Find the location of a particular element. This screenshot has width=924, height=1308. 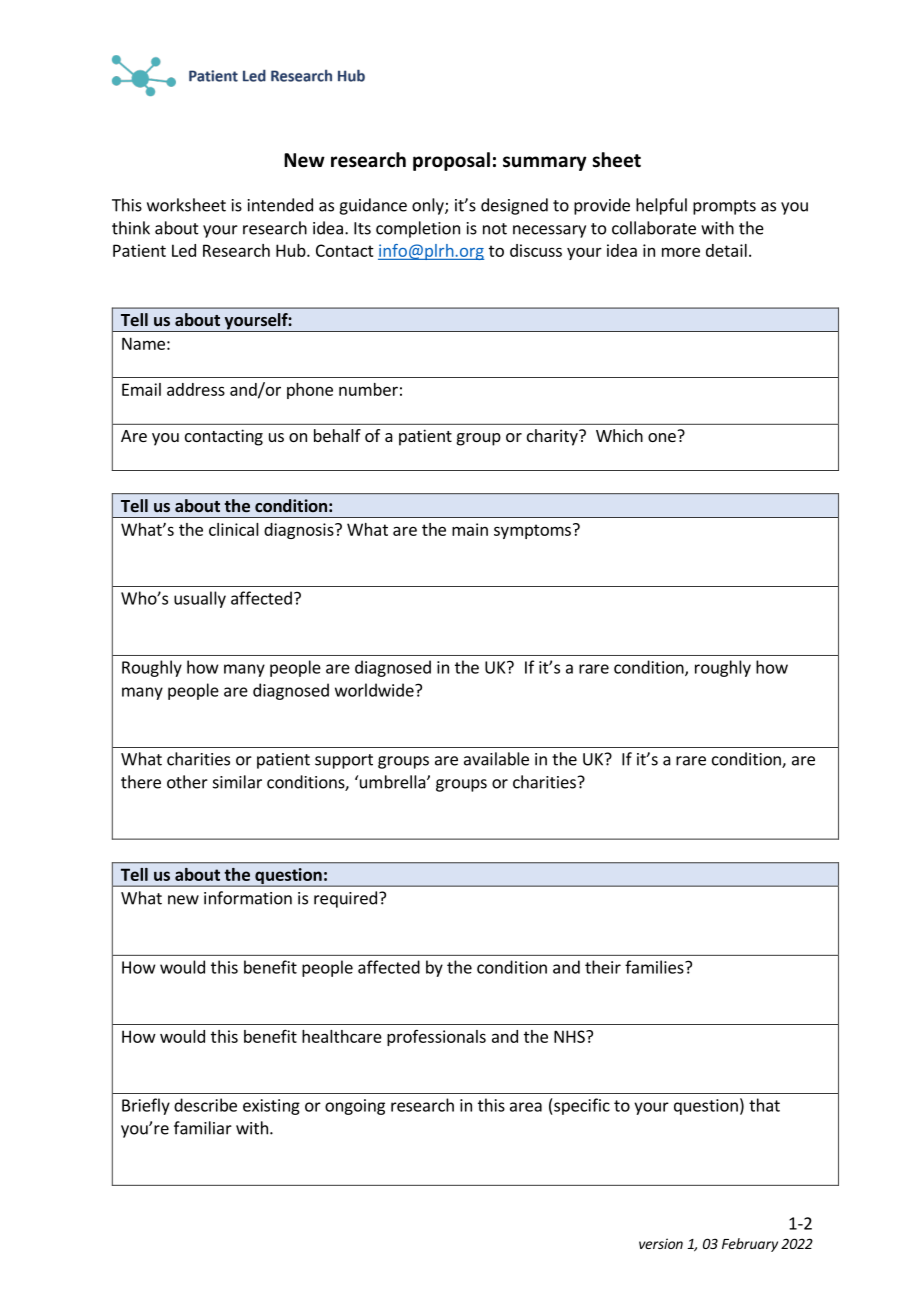

available is located at coordinates (496, 759).
